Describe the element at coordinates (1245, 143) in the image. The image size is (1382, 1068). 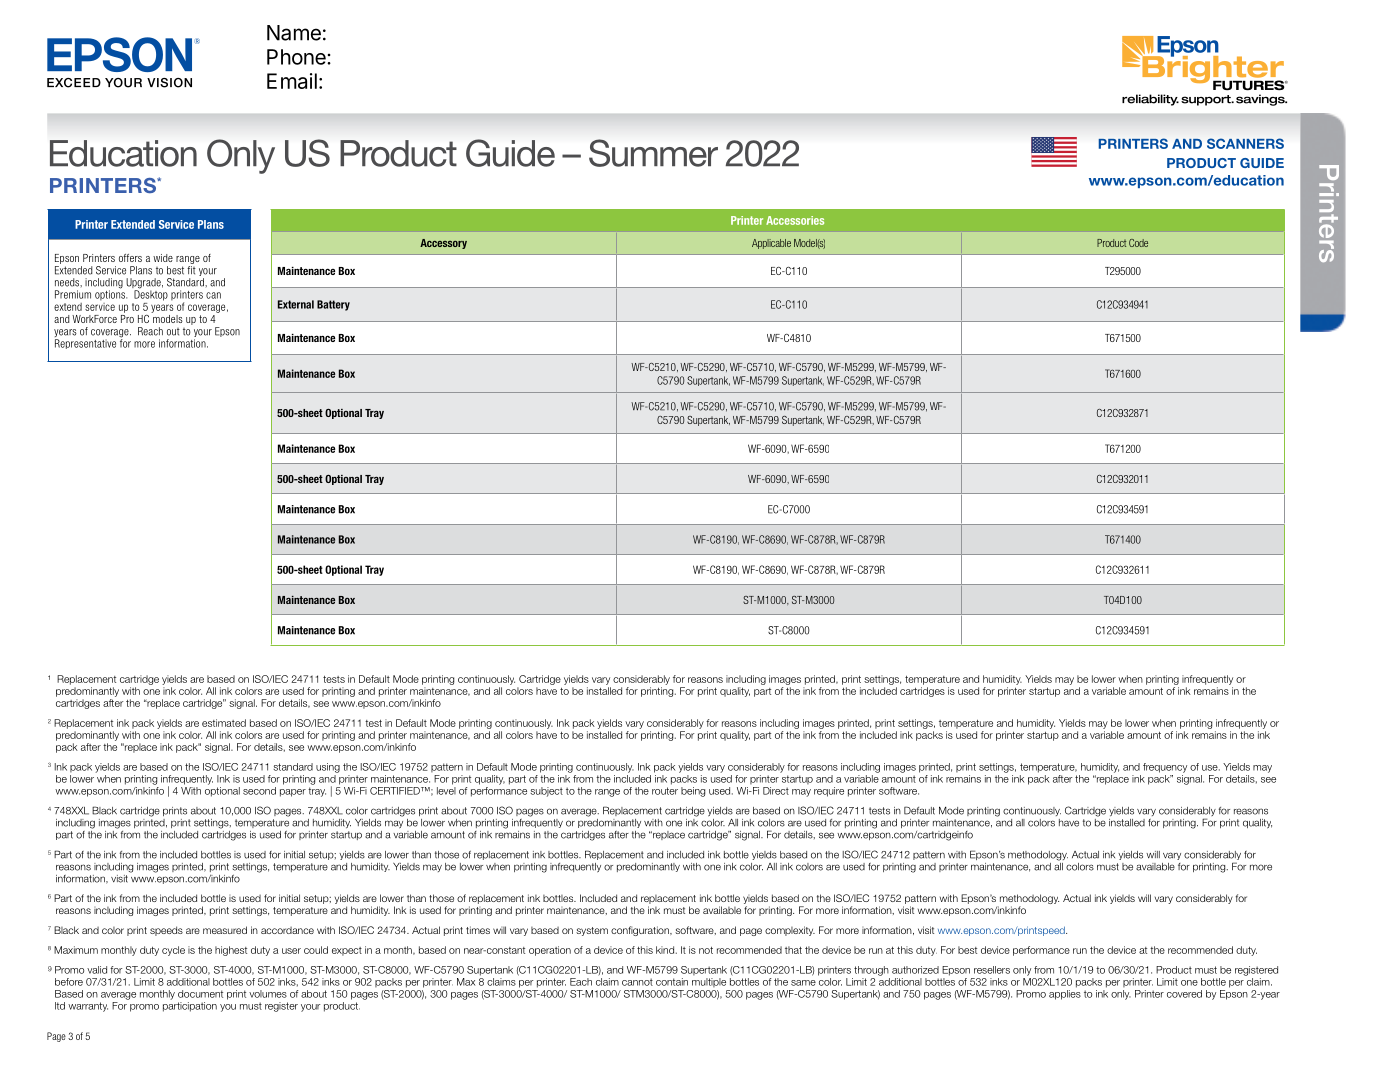
I see `SCANNERS` at that location.
